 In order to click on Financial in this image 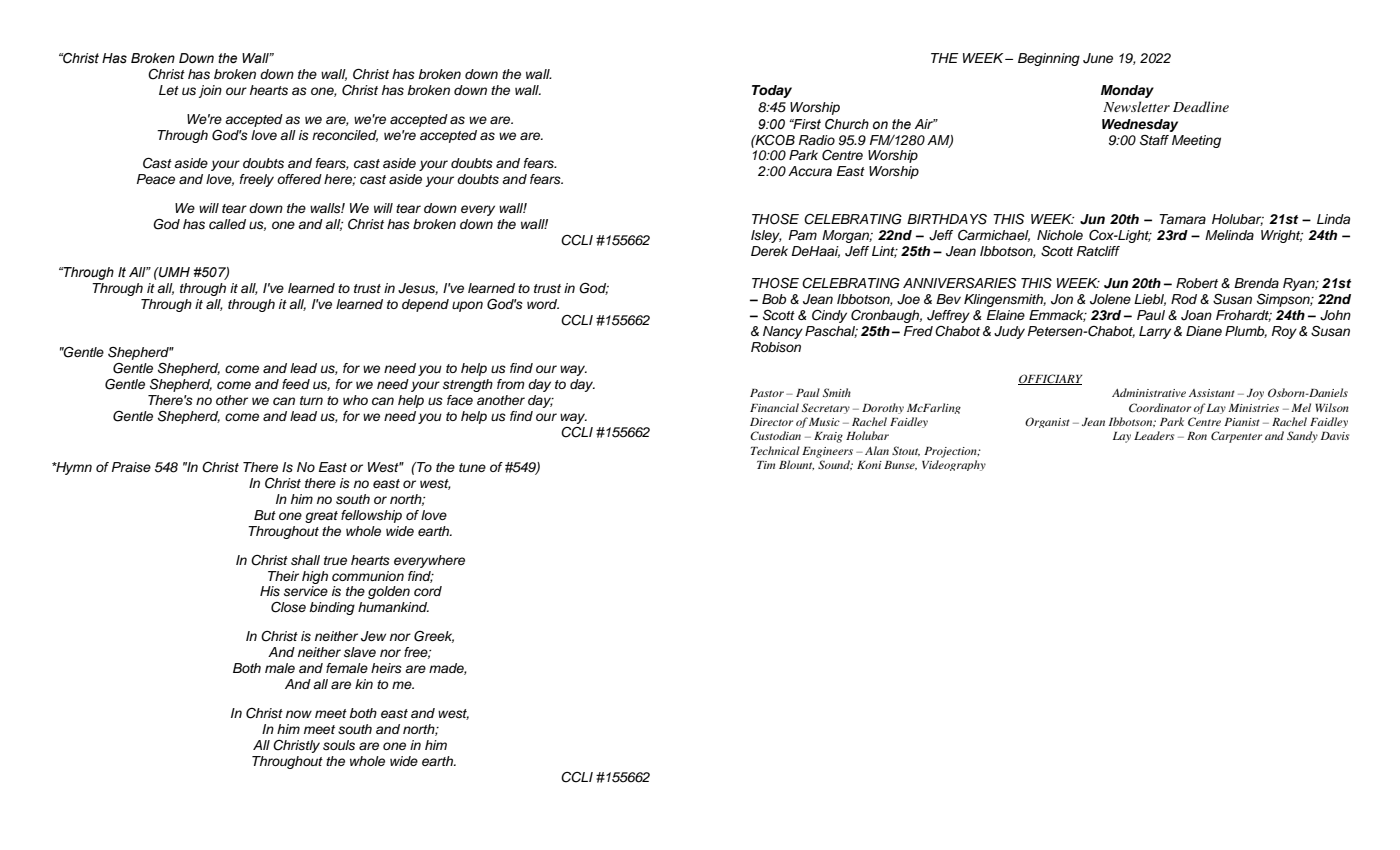, I will do `click(774, 407)`.
